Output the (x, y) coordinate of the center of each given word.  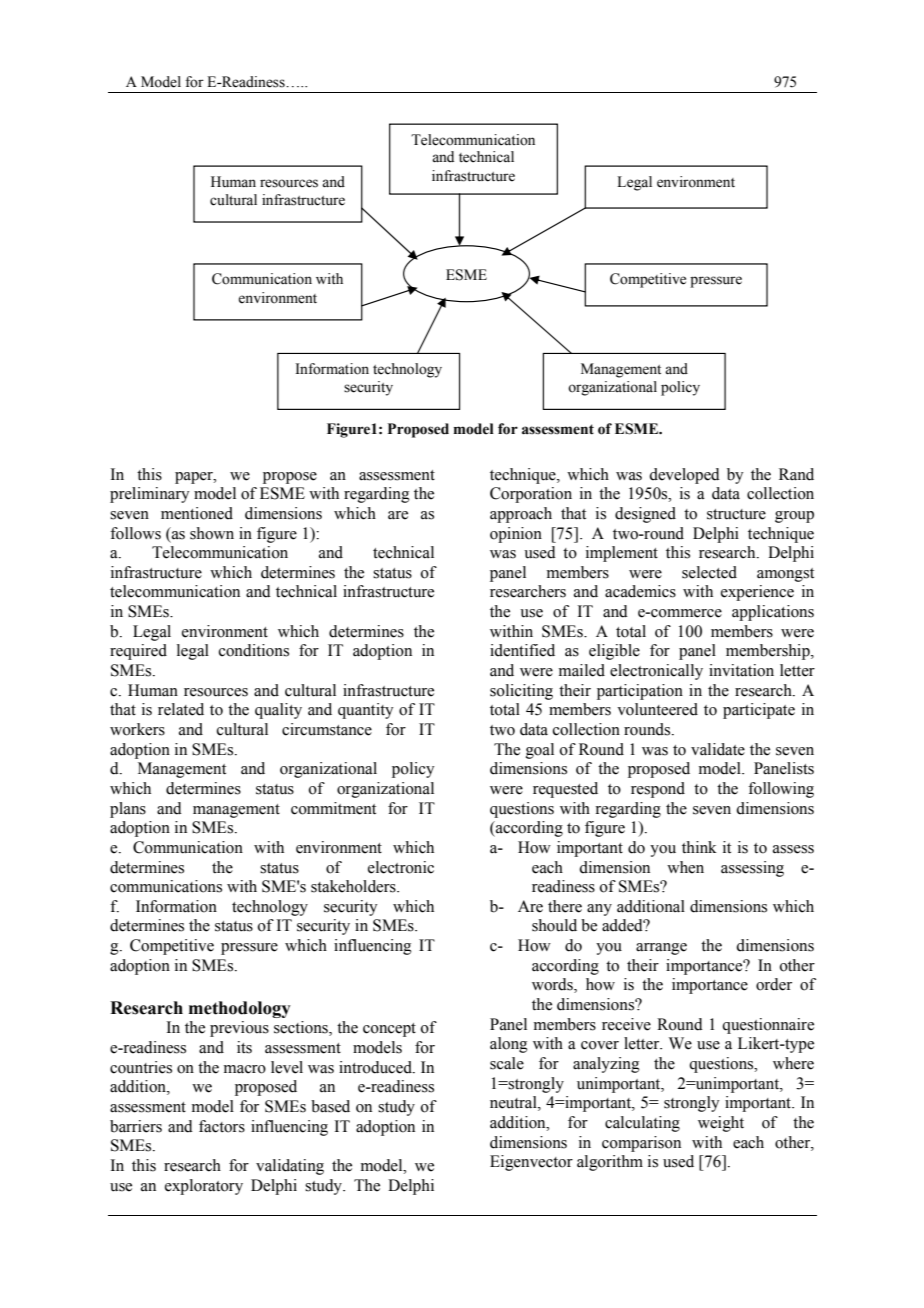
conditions (254, 650)
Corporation (531, 495)
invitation (741, 670)
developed (684, 476)
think (699, 847)
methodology (240, 1009)
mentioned (197, 513)
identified (522, 650)
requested (565, 790)
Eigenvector (531, 1163)
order (774, 984)
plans (128, 810)
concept (389, 1030)
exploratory (204, 1187)
